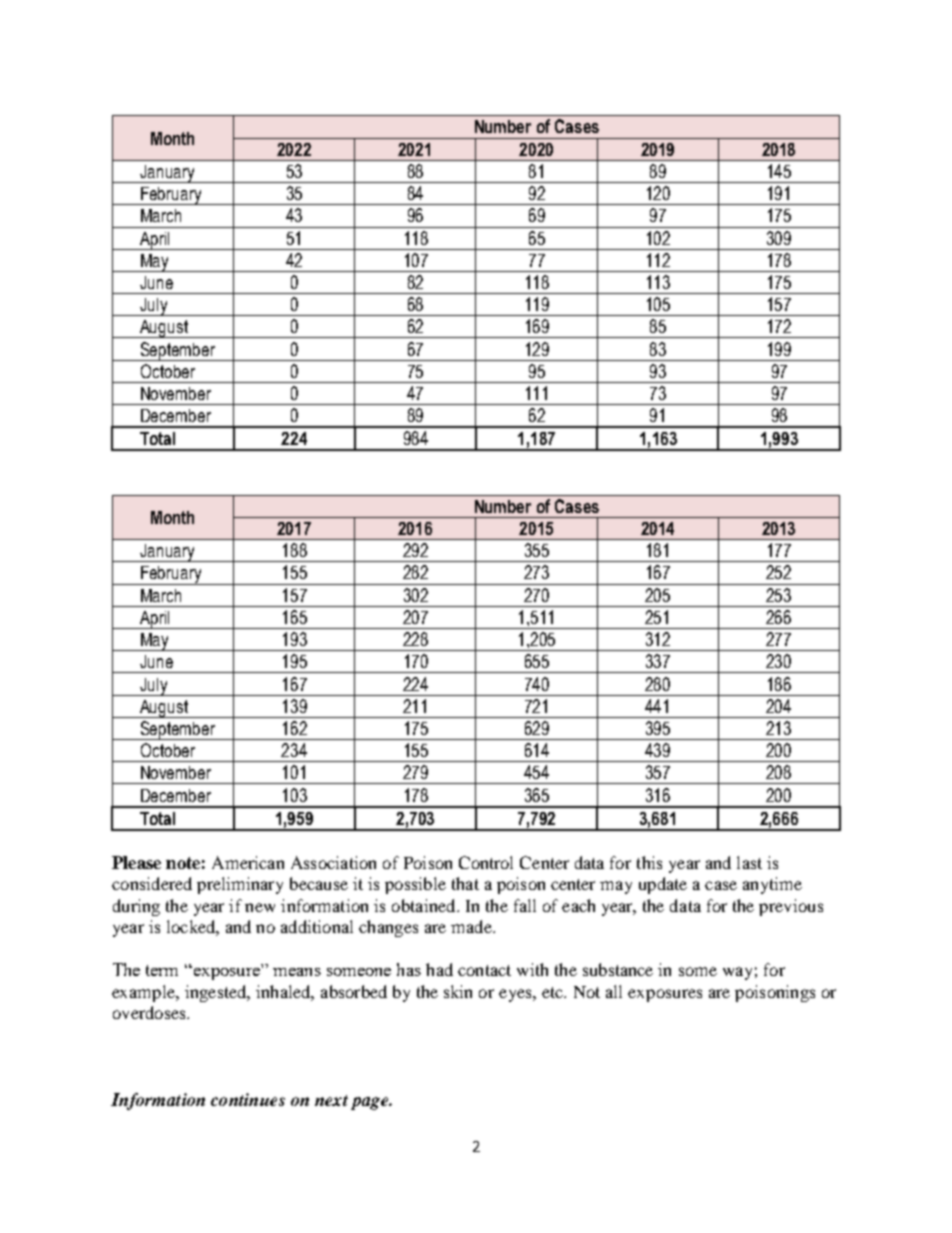 This image has width=952, height=1233. What do you see at coordinates (331, 1100) in the image?
I see `next` at bounding box center [331, 1100].
